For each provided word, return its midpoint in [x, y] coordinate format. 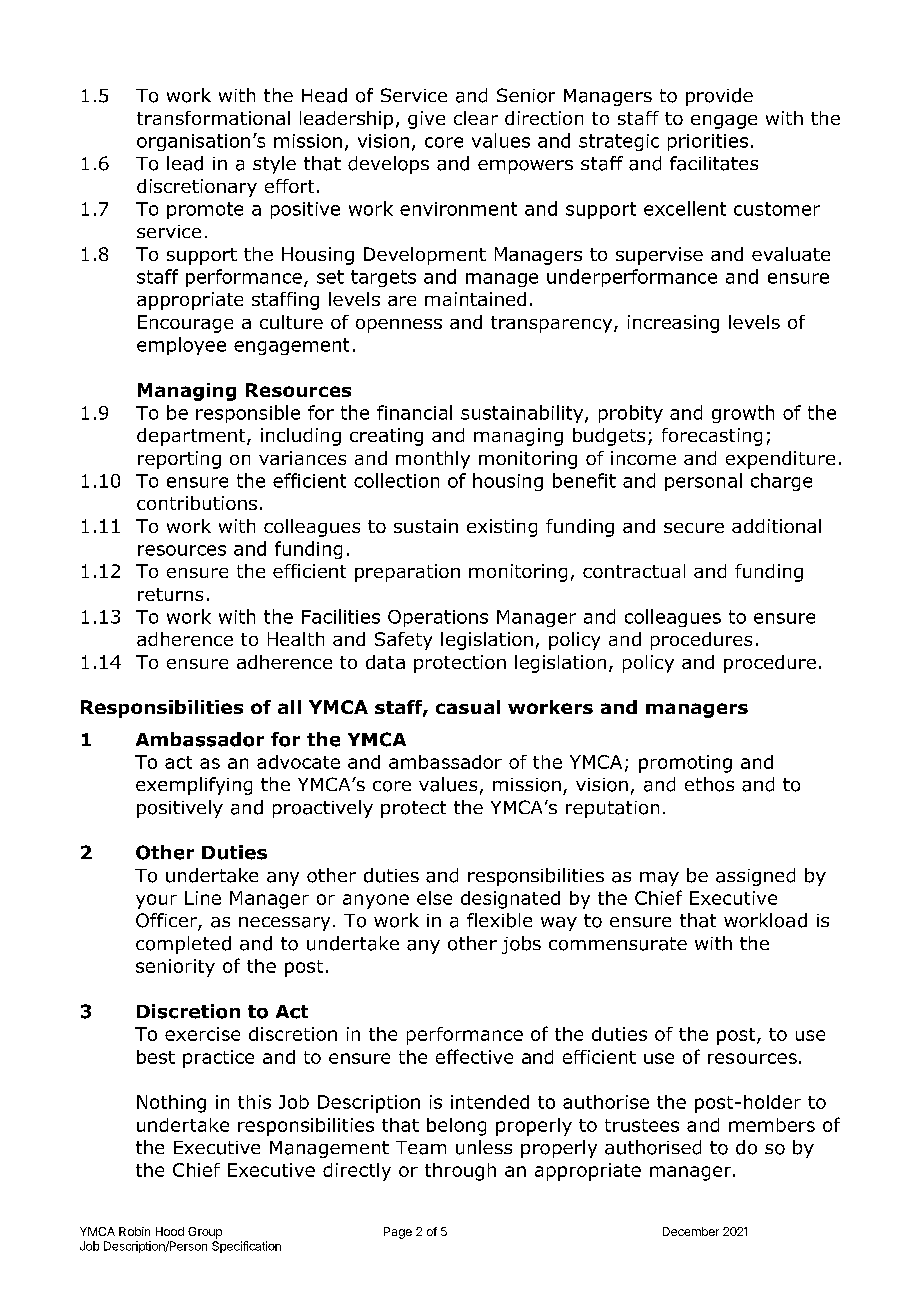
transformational [213, 118]
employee [181, 346]
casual [468, 707]
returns [170, 594]
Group [205, 1233]
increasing [673, 324]
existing [502, 528]
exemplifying [194, 786]
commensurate [618, 944]
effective [474, 1056]
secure [694, 528]
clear [476, 118]
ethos [709, 784]
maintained [475, 299]
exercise [202, 1034]
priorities [708, 142]
